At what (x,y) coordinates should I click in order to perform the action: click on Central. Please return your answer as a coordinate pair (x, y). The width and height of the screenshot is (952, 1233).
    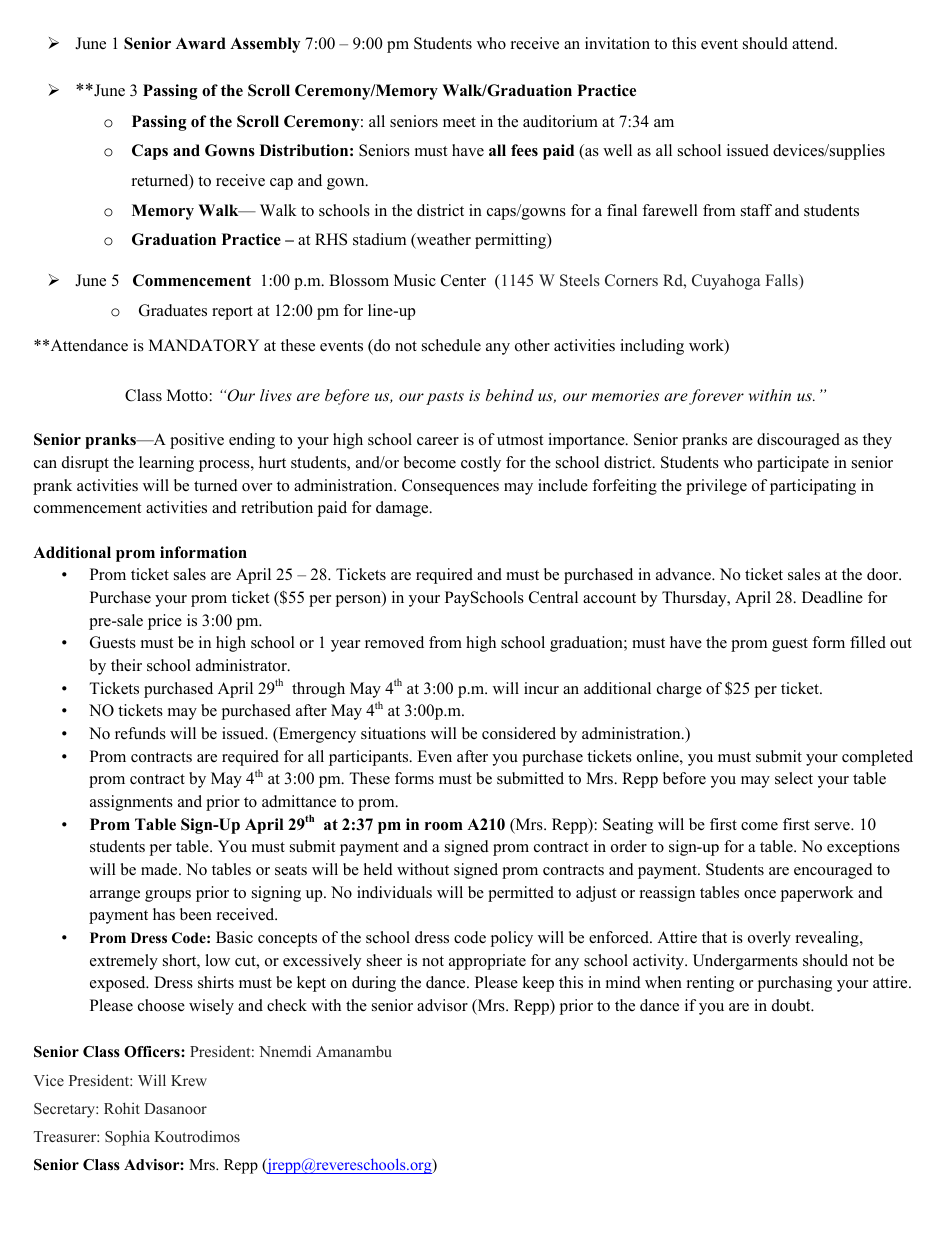
    Looking at the image, I should click on (553, 597).
